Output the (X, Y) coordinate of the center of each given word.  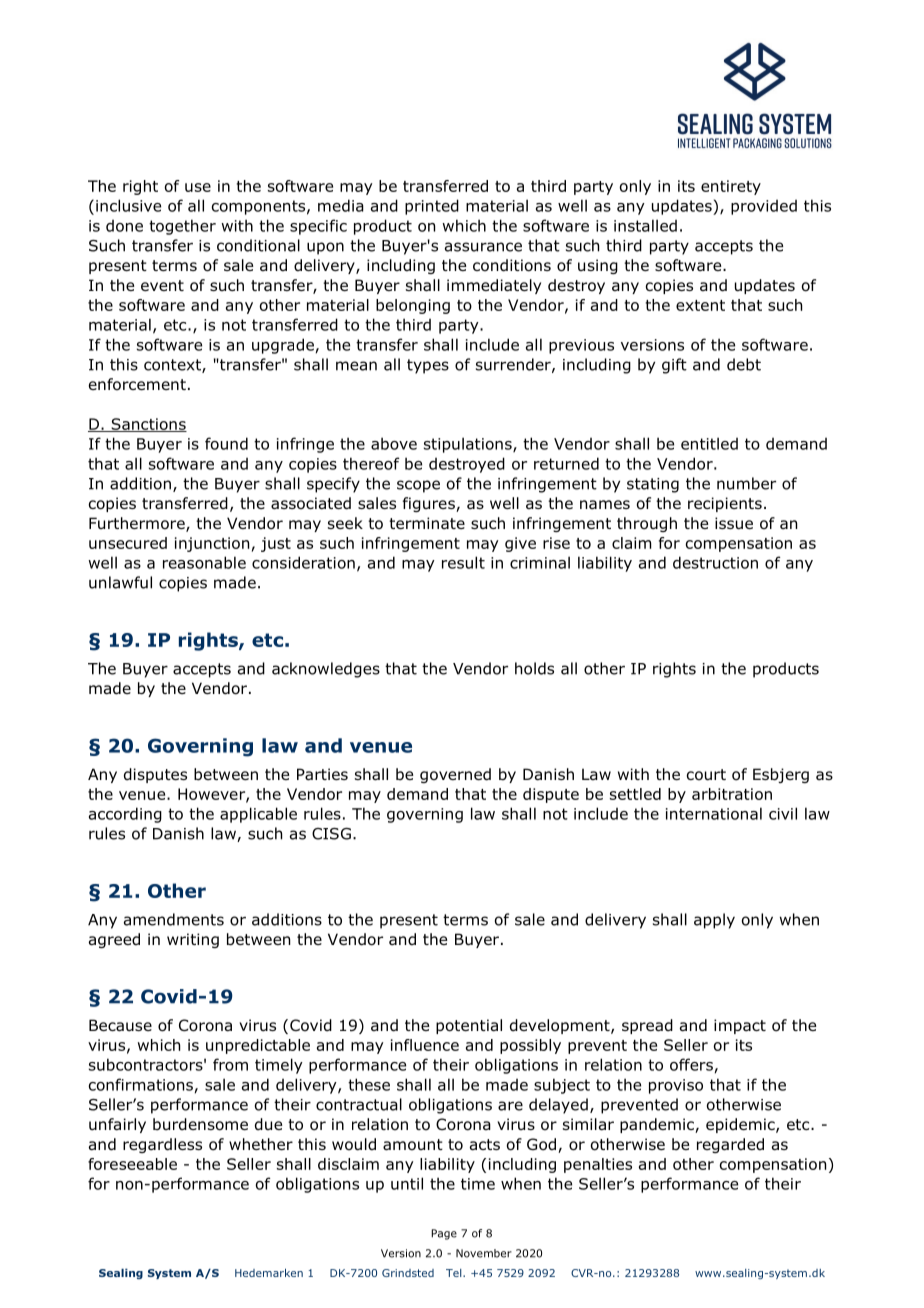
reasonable (204, 562)
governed (455, 775)
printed (432, 207)
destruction (715, 562)
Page (444, 1234)
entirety (731, 187)
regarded (730, 1145)
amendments (174, 919)
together (182, 227)
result (463, 562)
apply (714, 921)
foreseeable (132, 1164)
